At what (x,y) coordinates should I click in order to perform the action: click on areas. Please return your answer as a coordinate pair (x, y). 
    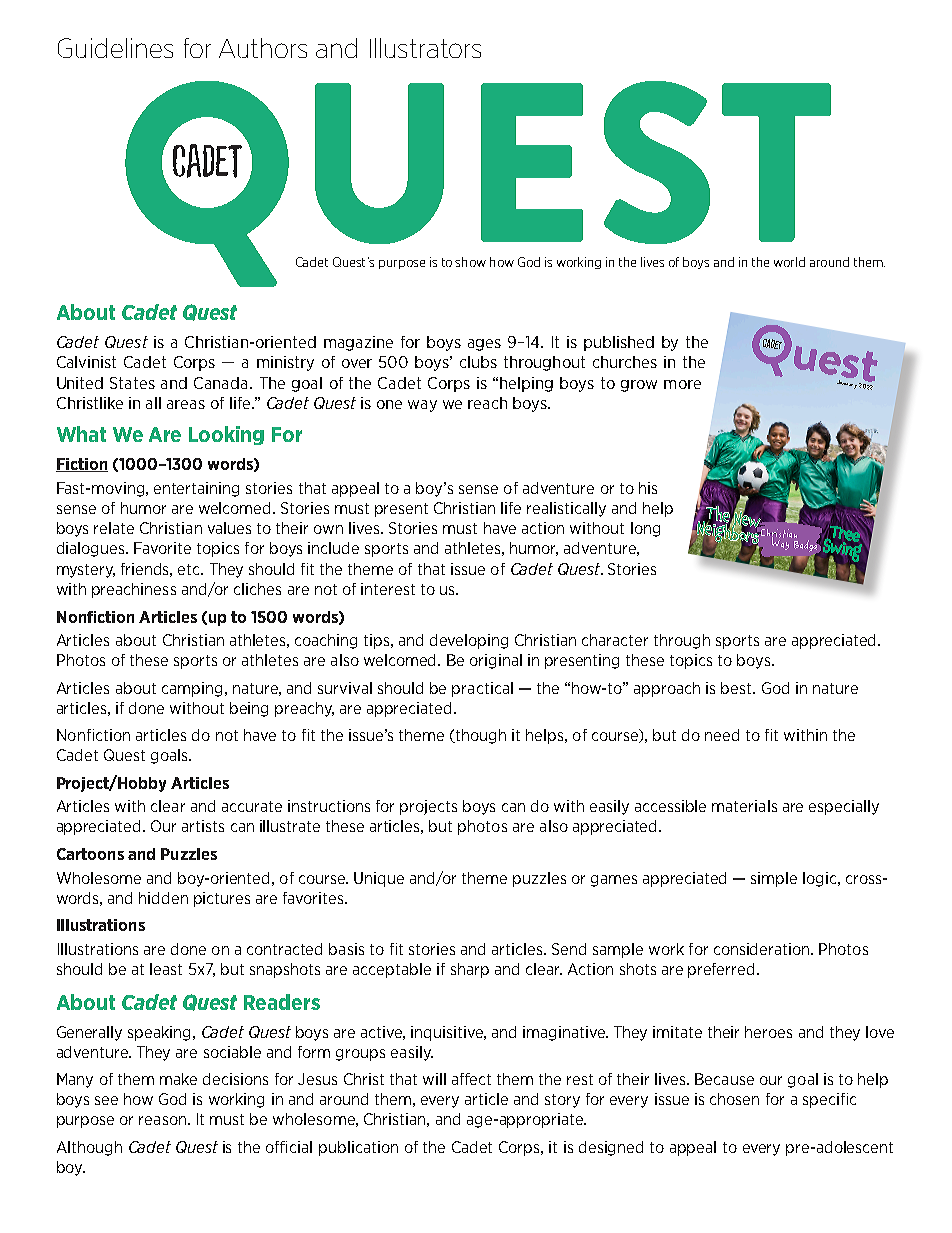
    Looking at the image, I should click on (186, 404).
